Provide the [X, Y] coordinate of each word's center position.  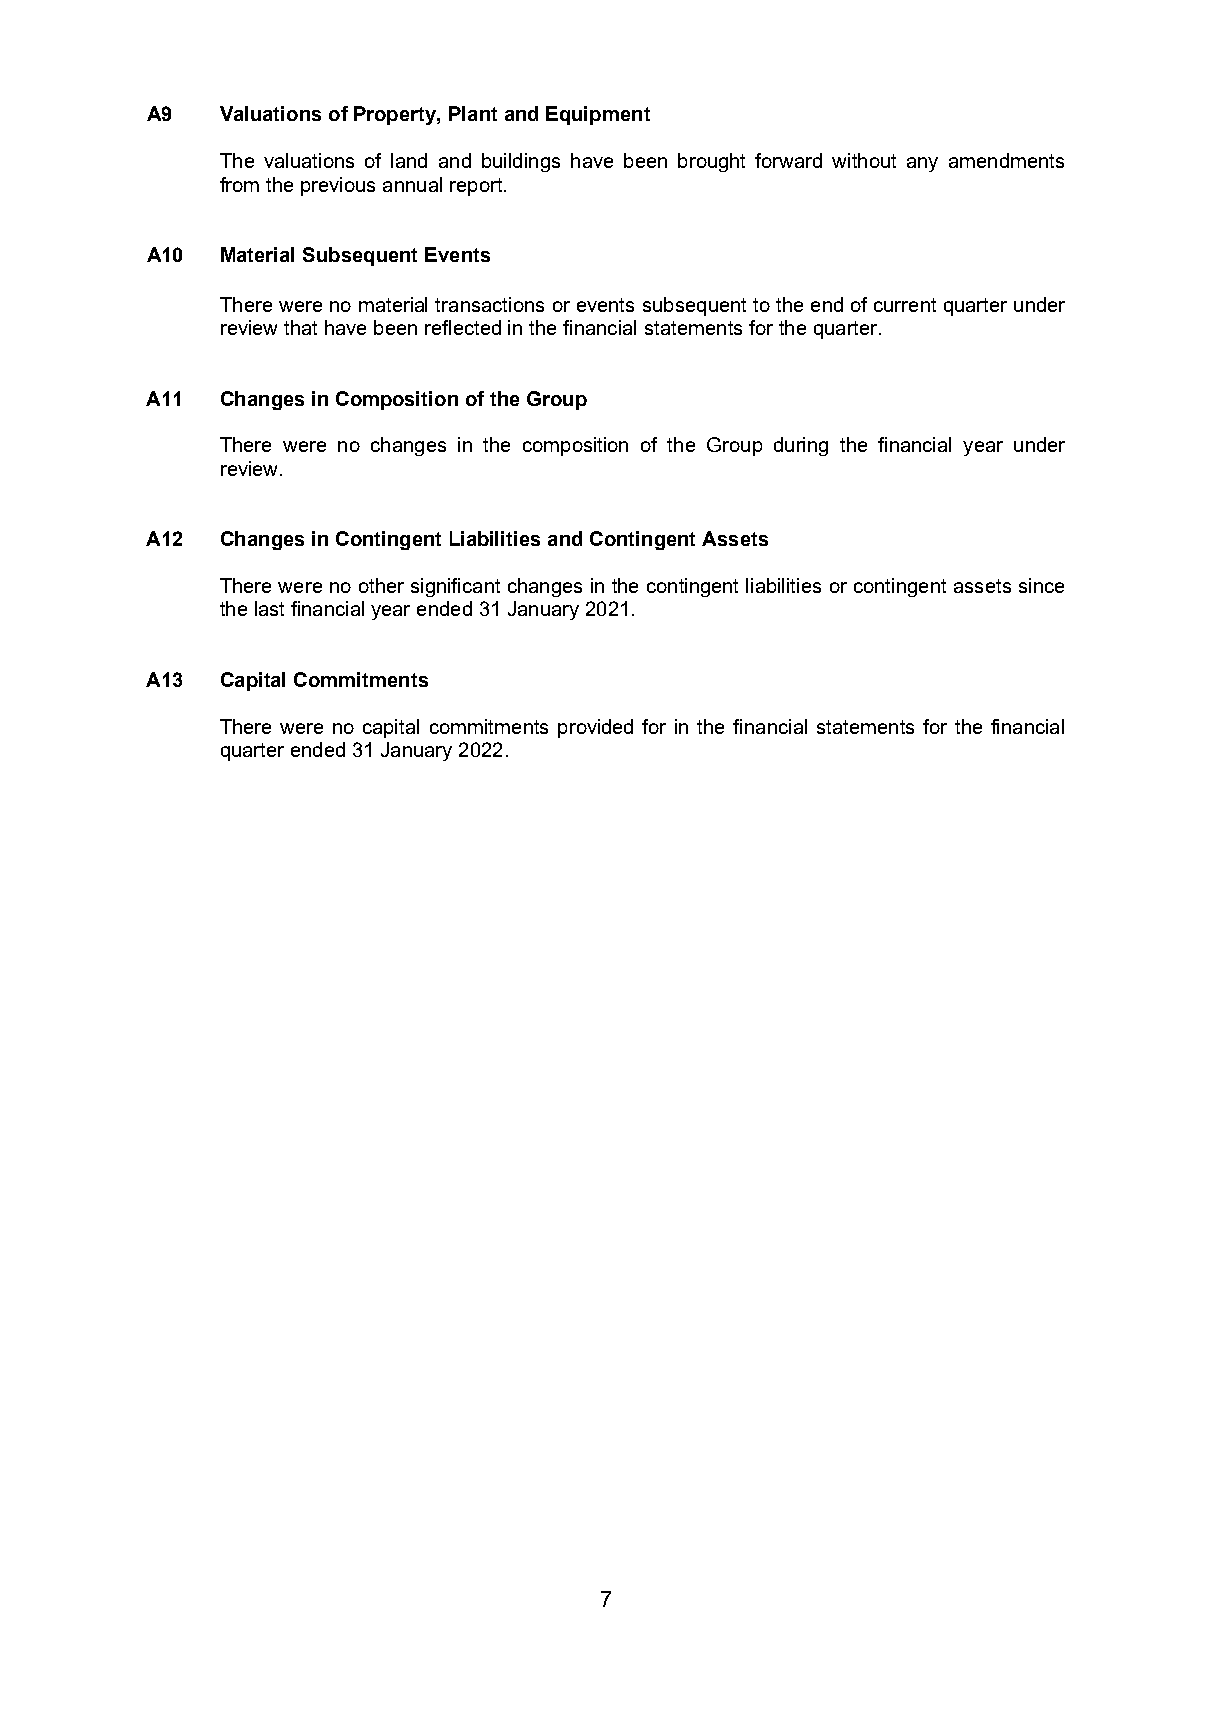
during [801, 446]
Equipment [598, 115]
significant [455, 587]
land [409, 160]
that [300, 327]
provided [595, 728]
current [905, 305]
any [922, 164]
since [1041, 585]
